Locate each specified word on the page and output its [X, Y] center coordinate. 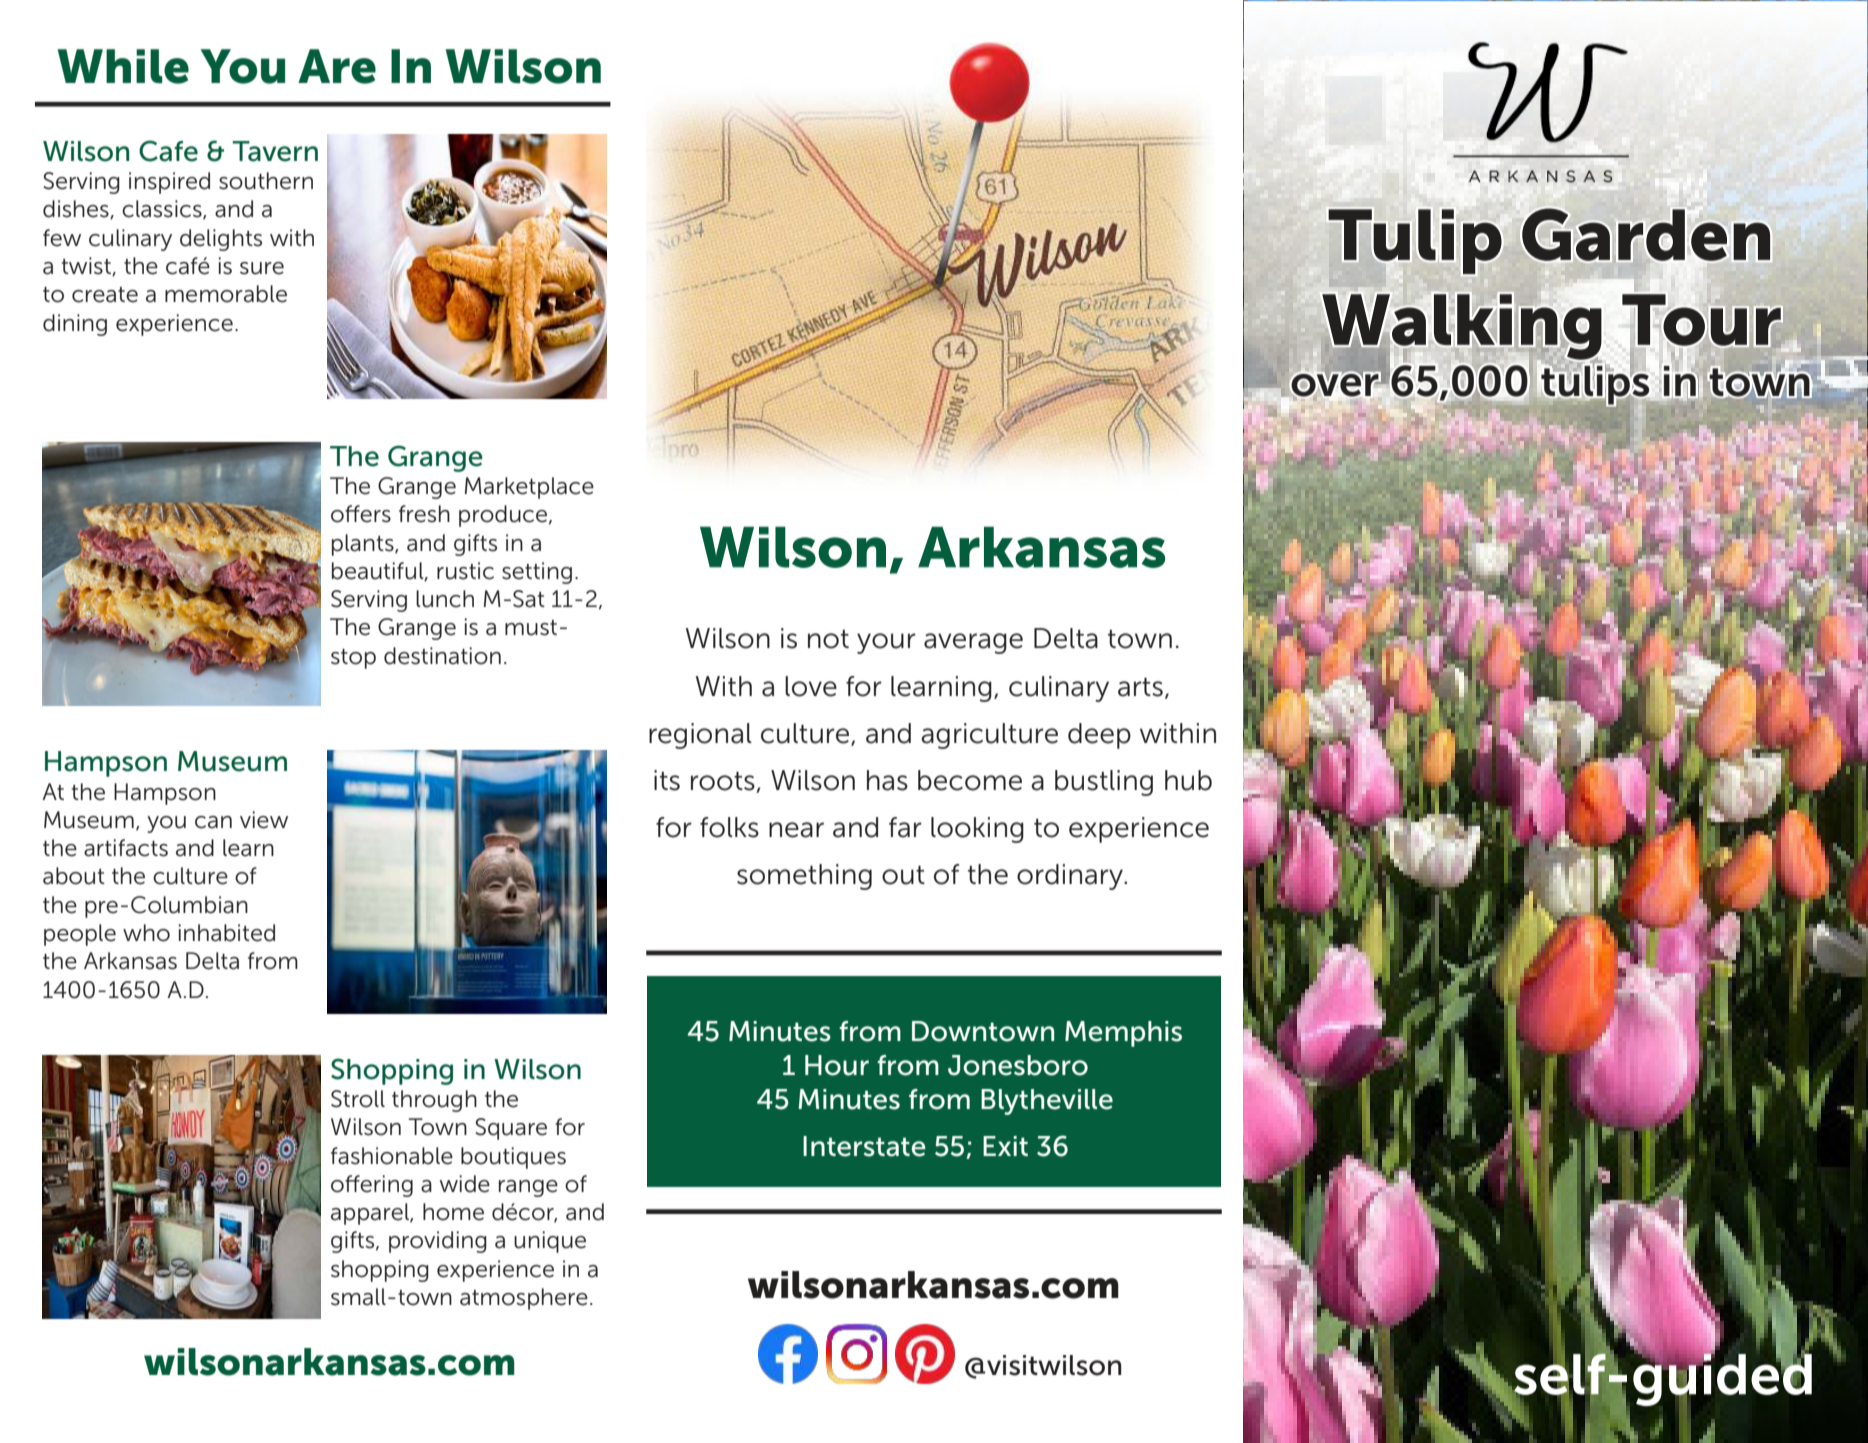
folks [729, 827]
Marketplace [529, 488]
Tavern [275, 151]
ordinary [1071, 877]
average [973, 643]
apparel [371, 1214]
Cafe [168, 151]
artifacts [126, 848]
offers [361, 514]
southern [266, 181]
